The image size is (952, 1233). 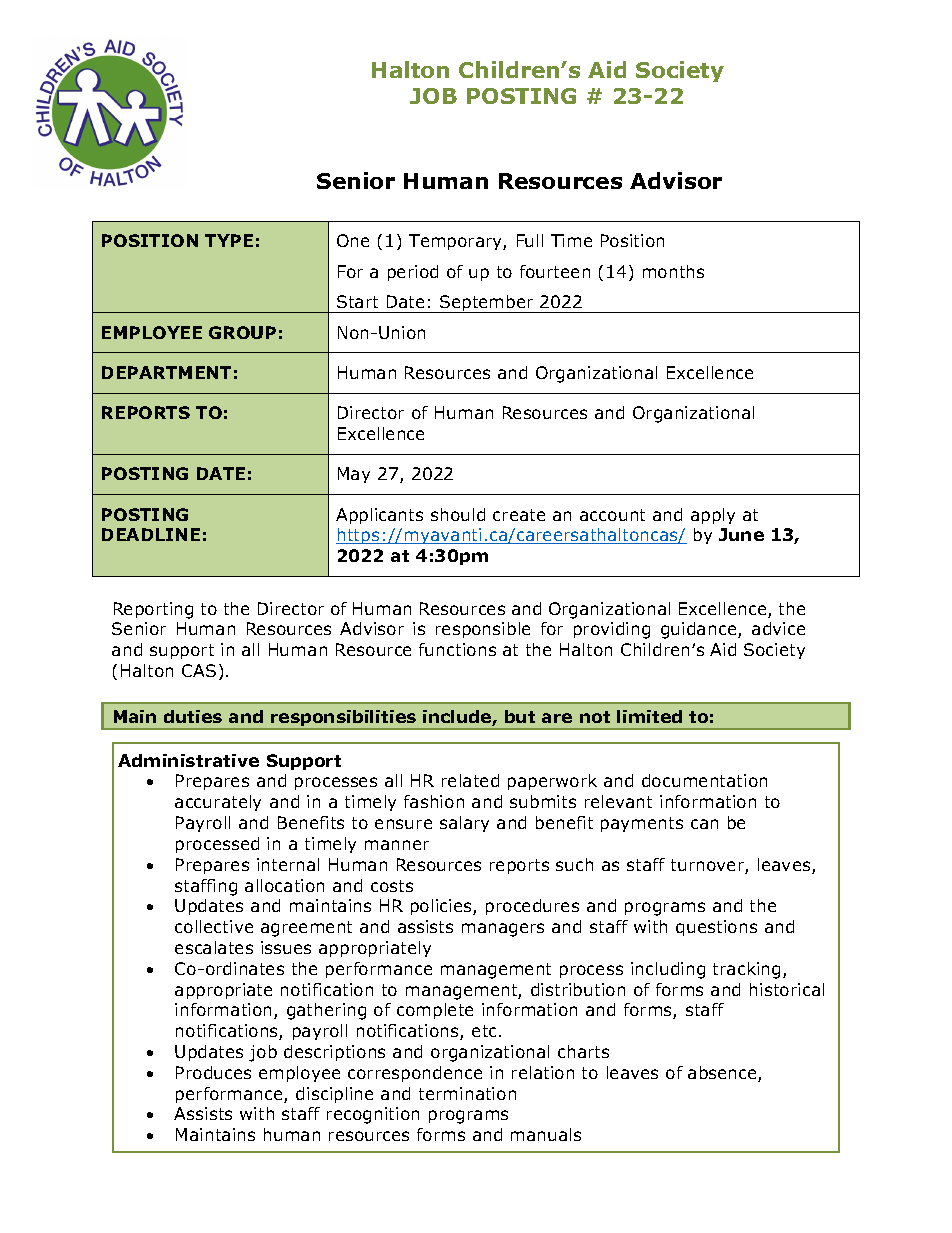 I want to click on termination, so click(x=467, y=1093).
